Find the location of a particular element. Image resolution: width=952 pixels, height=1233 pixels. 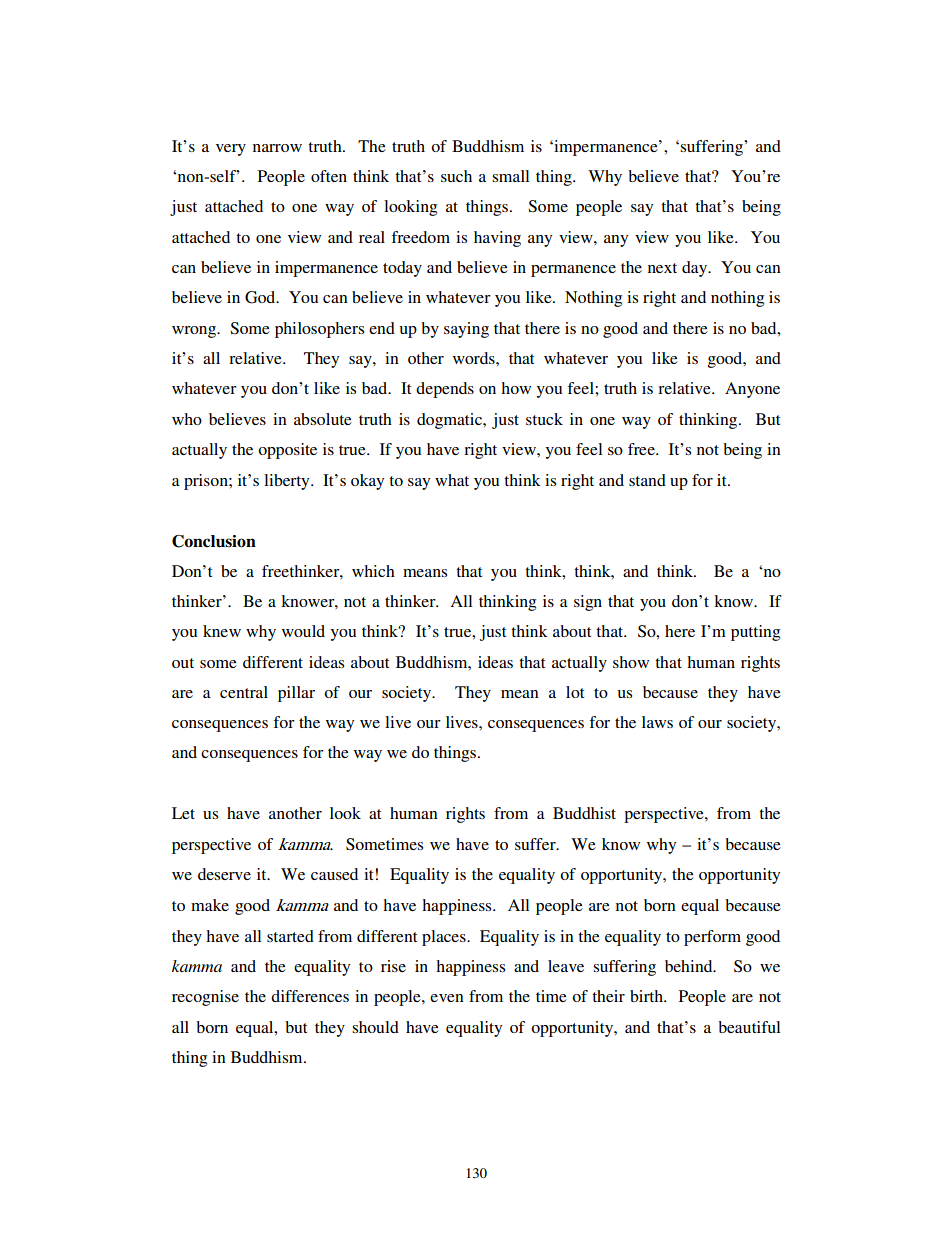

recognise is located at coordinates (205, 998).
